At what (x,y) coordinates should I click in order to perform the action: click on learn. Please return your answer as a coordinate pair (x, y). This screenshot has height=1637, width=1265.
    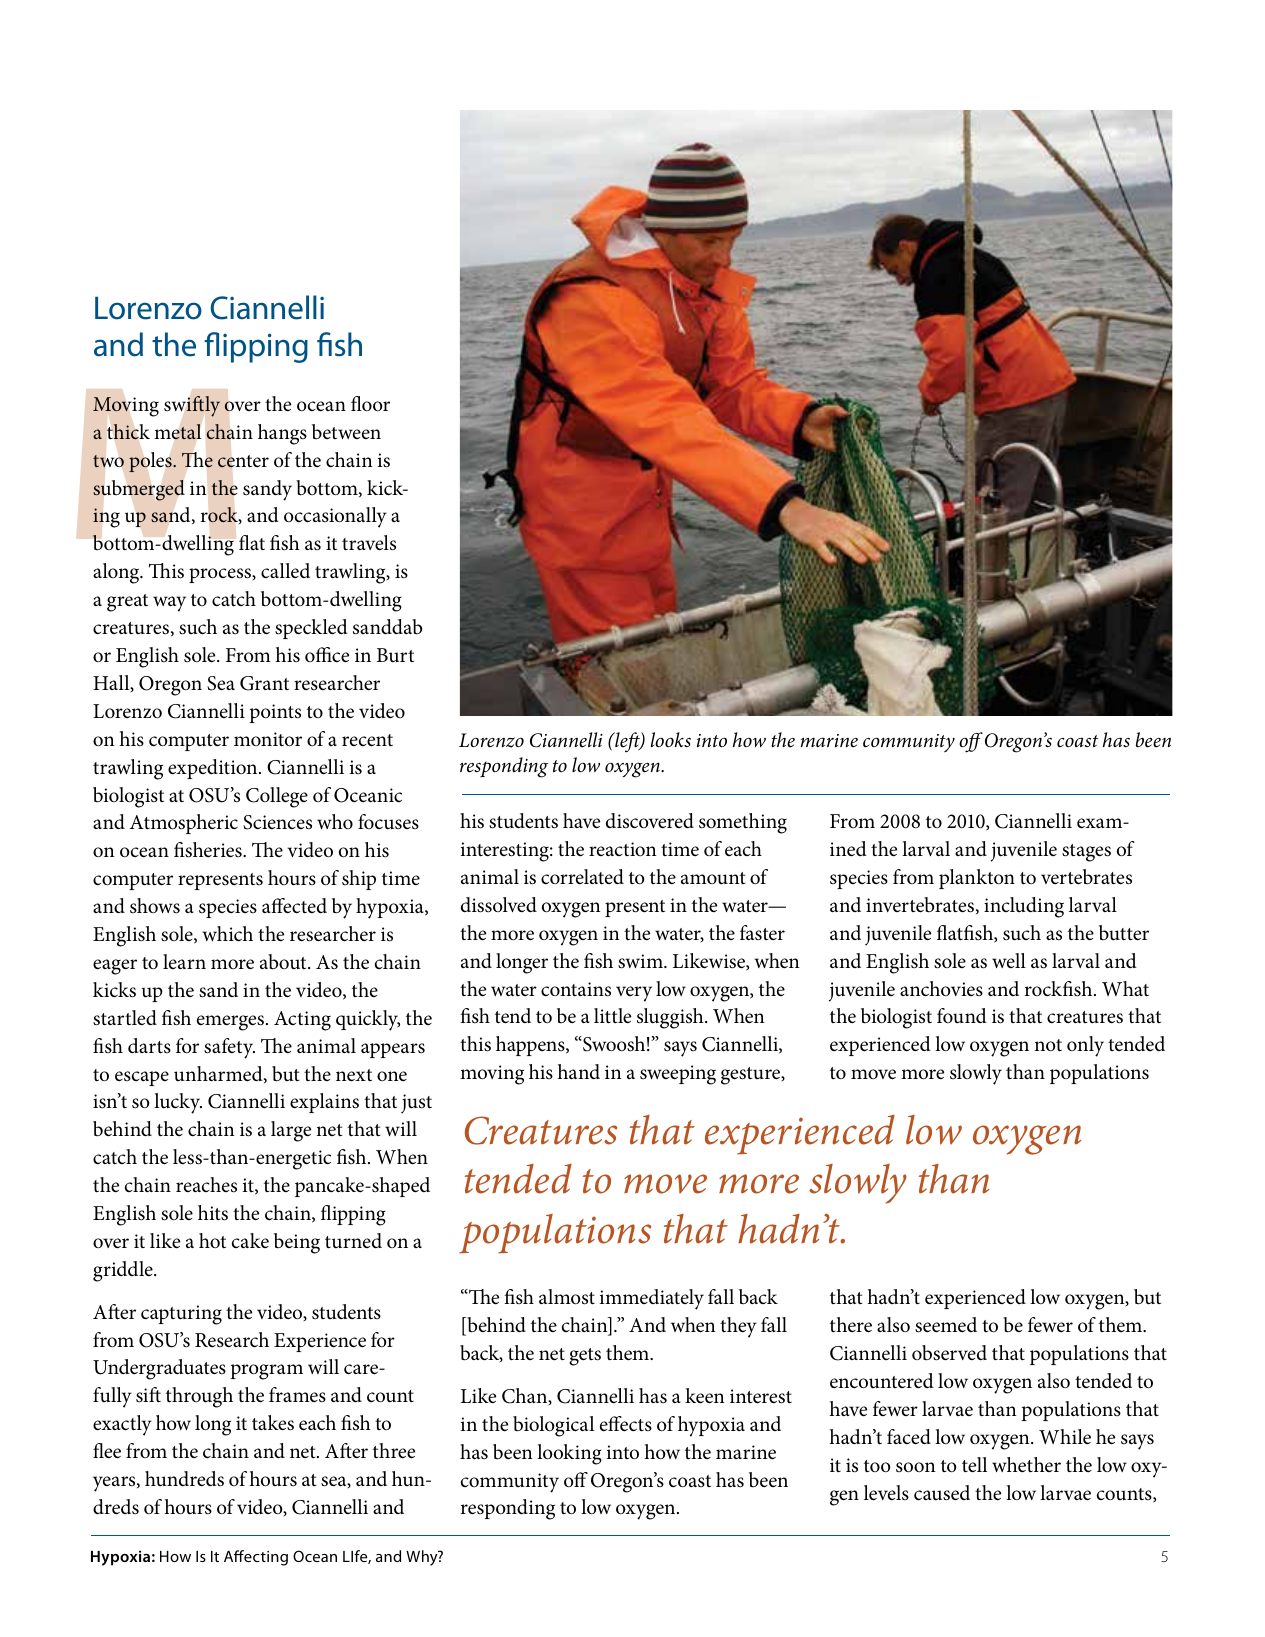
    Looking at the image, I should click on (184, 961).
